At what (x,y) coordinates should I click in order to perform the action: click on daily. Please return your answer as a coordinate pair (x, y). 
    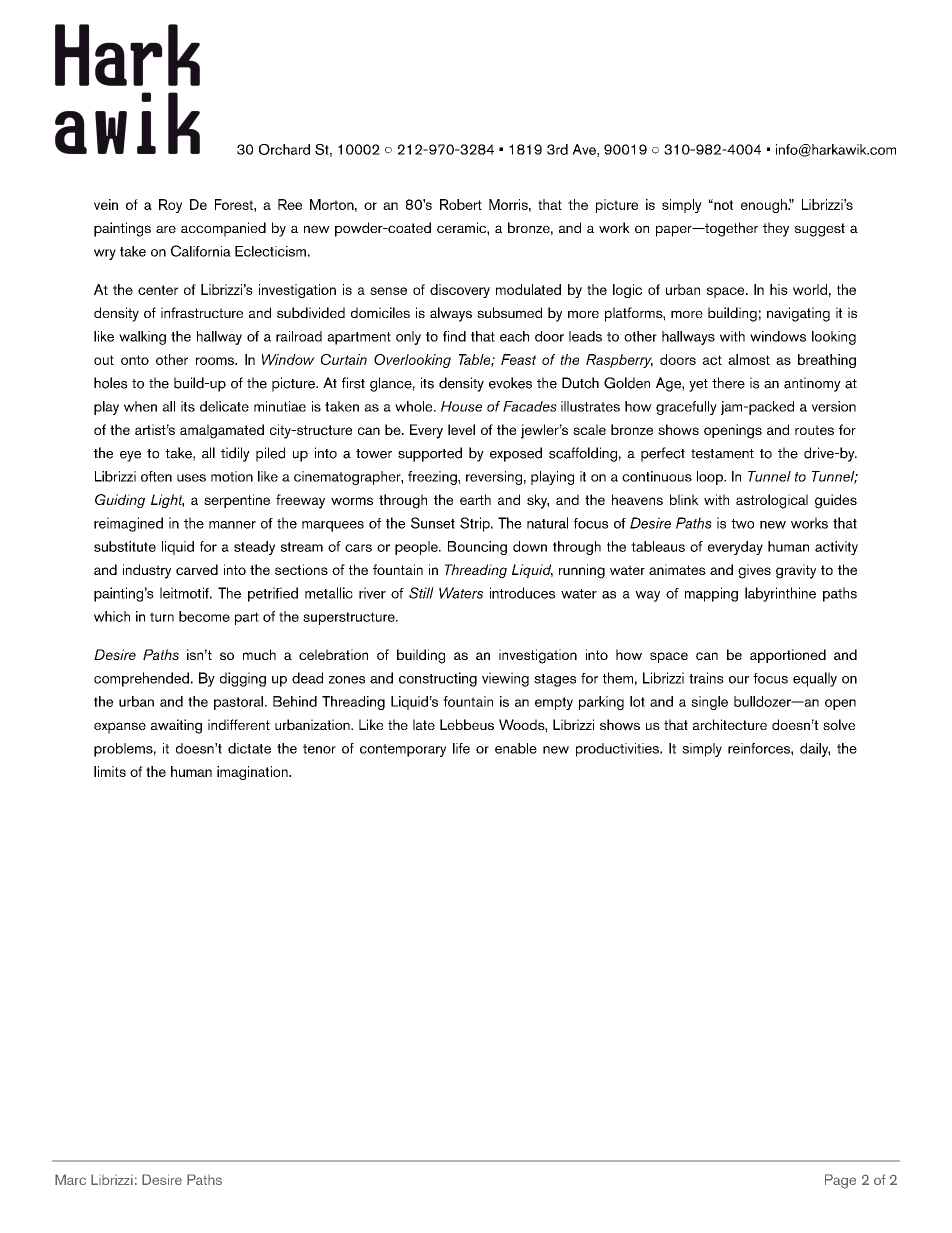
    Looking at the image, I should click on (815, 750).
